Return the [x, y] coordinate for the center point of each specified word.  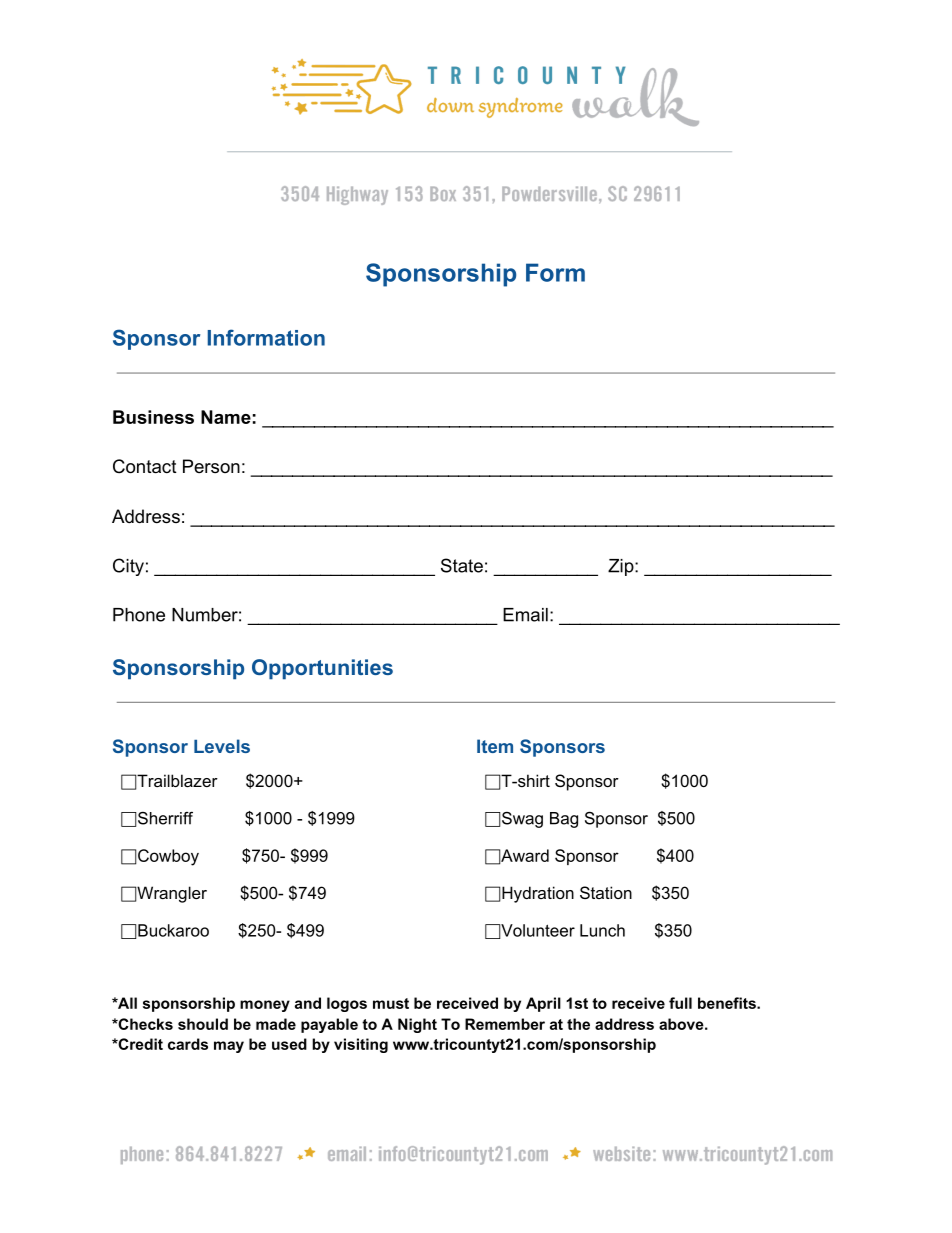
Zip [621, 567]
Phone [139, 615]
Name [226, 417]
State [462, 565]
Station [606, 892]
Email [525, 615]
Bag [564, 820]
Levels [222, 746]
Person [211, 466]
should [203, 1024]
